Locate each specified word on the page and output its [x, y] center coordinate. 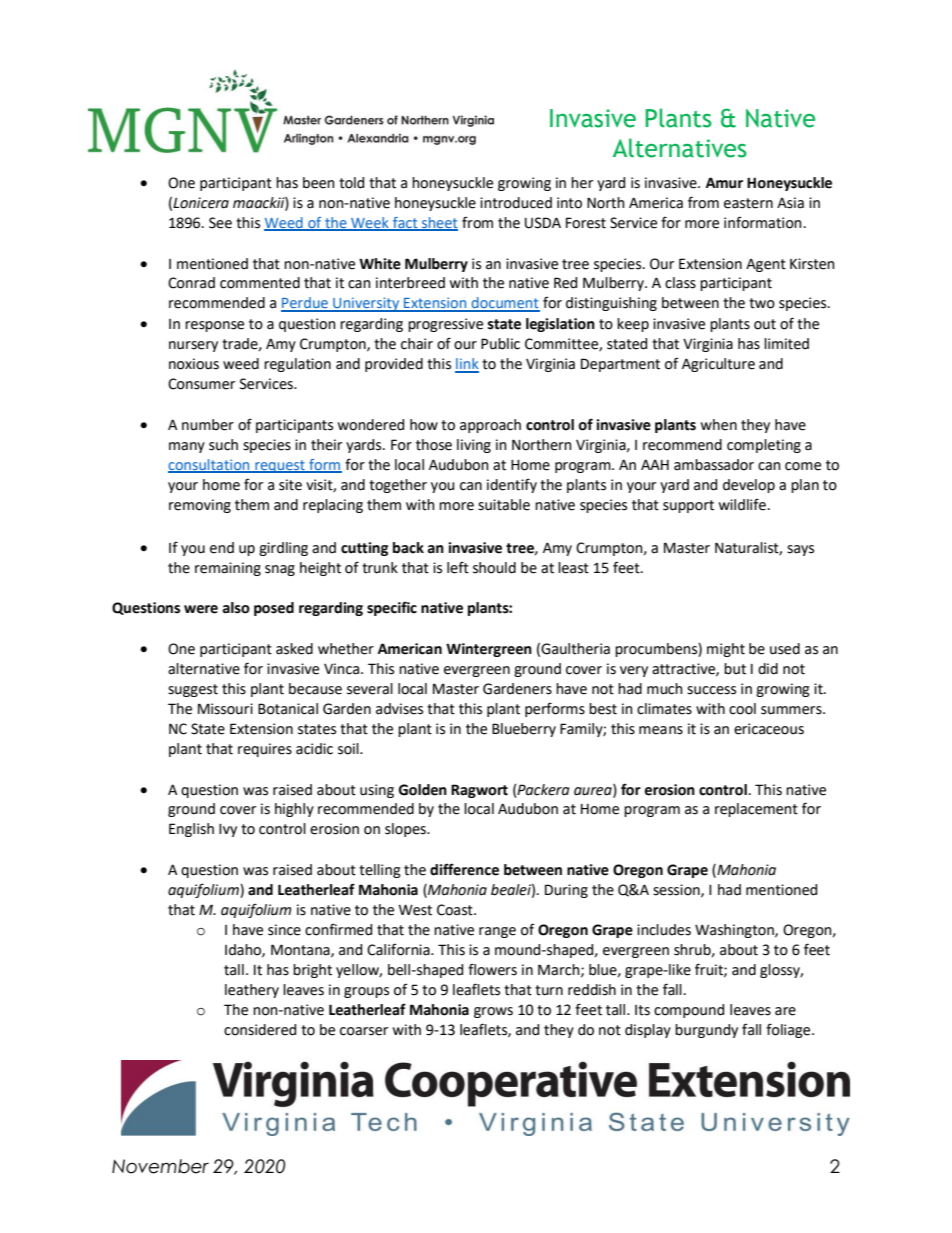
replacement [756, 810]
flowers [492, 969]
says [800, 550]
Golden [423, 790]
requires [265, 750]
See [220, 223]
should [494, 568]
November [160, 1166]
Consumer [201, 384]
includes [664, 930]
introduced [516, 203]
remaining [228, 569]
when [719, 425]
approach [490, 426]
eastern [748, 203]
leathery [252, 991]
